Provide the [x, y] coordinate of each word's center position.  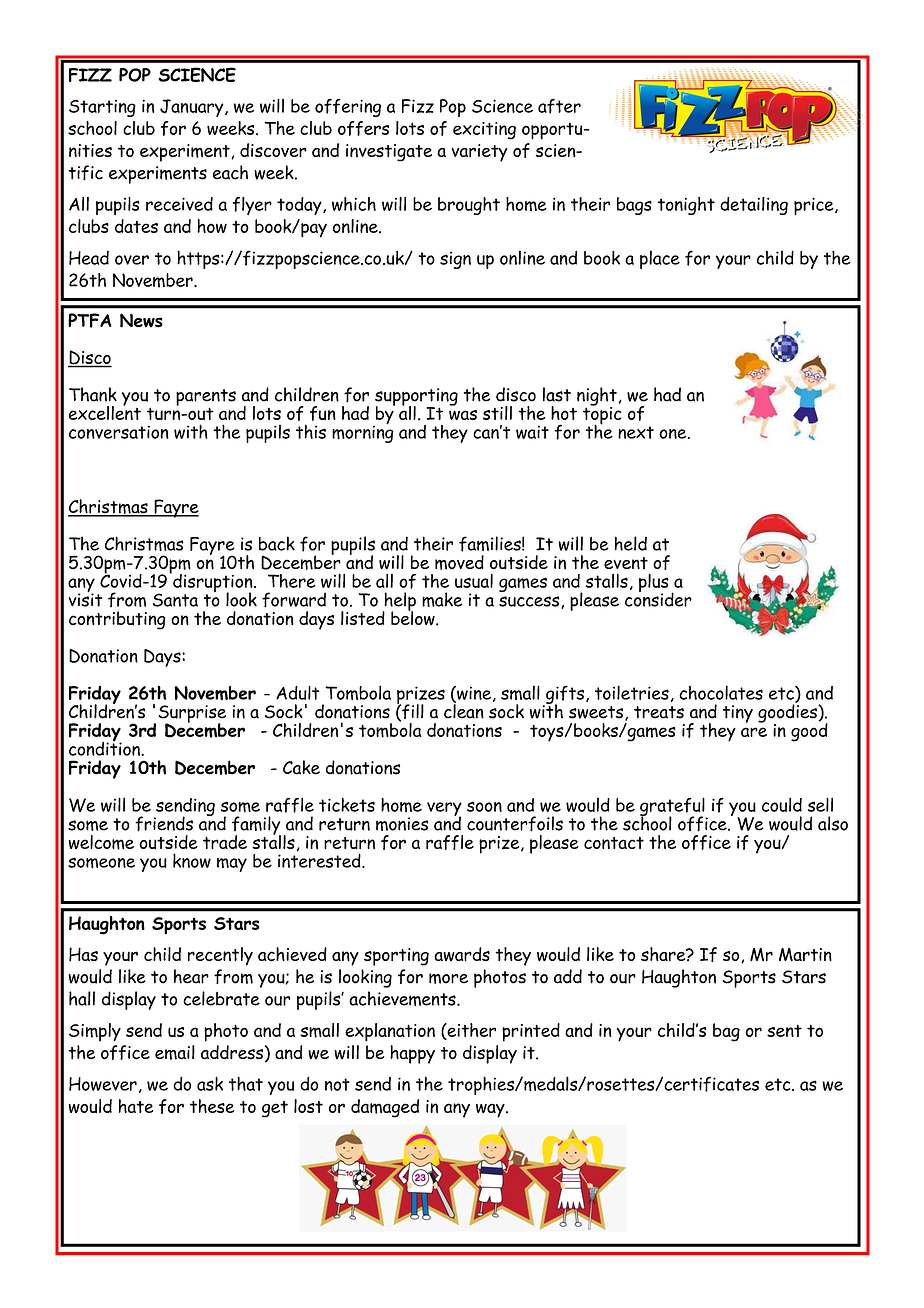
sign [455, 260]
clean [464, 710]
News [141, 320]
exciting [484, 131]
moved [459, 562]
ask [210, 1083]
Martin [805, 955]
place [660, 259]
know [192, 860]
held [631, 543]
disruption [213, 583]
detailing [754, 205]
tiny [738, 714]
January [193, 108]
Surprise [192, 715]
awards [462, 954]
